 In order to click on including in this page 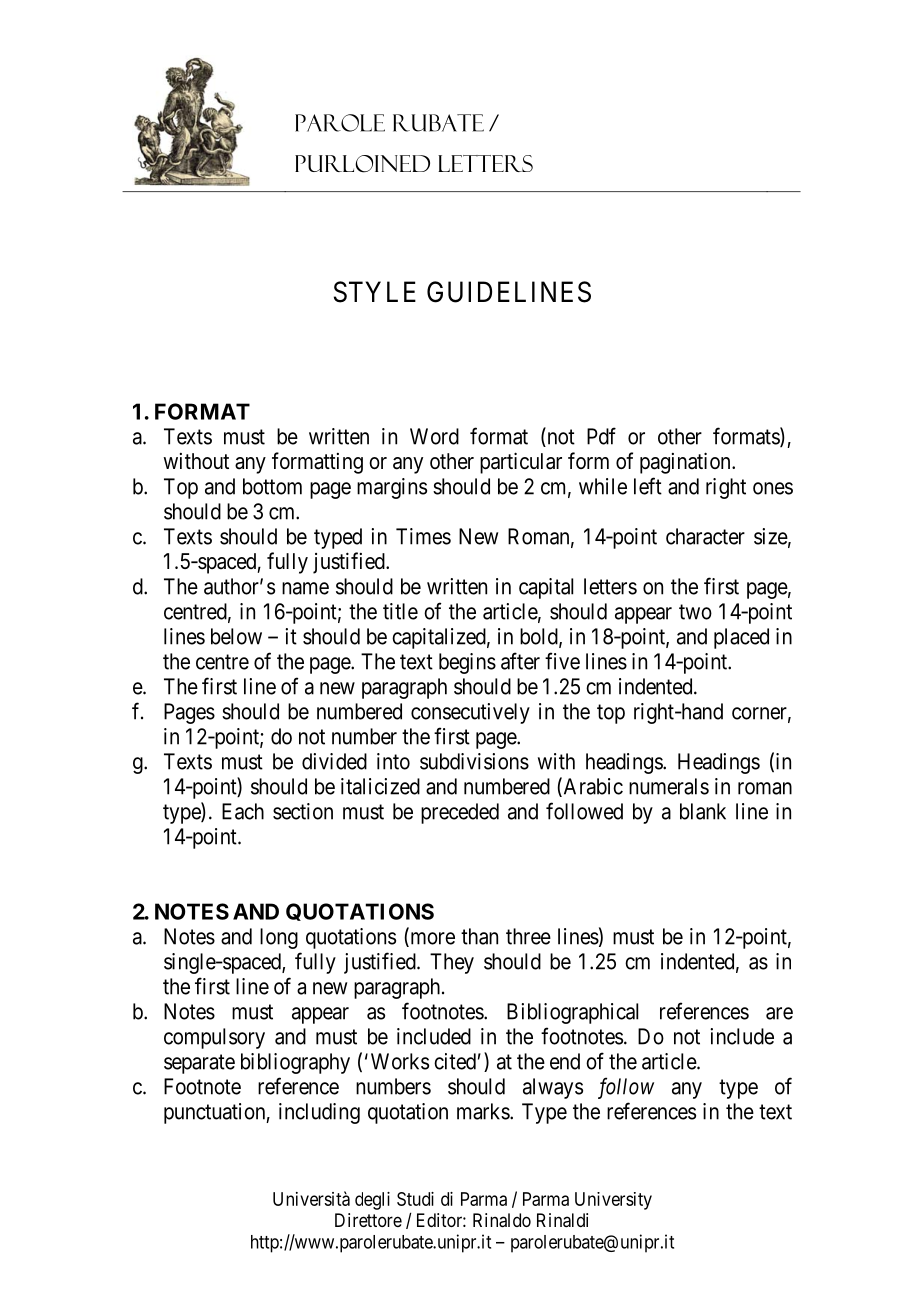, I will do `click(319, 1113)`.
